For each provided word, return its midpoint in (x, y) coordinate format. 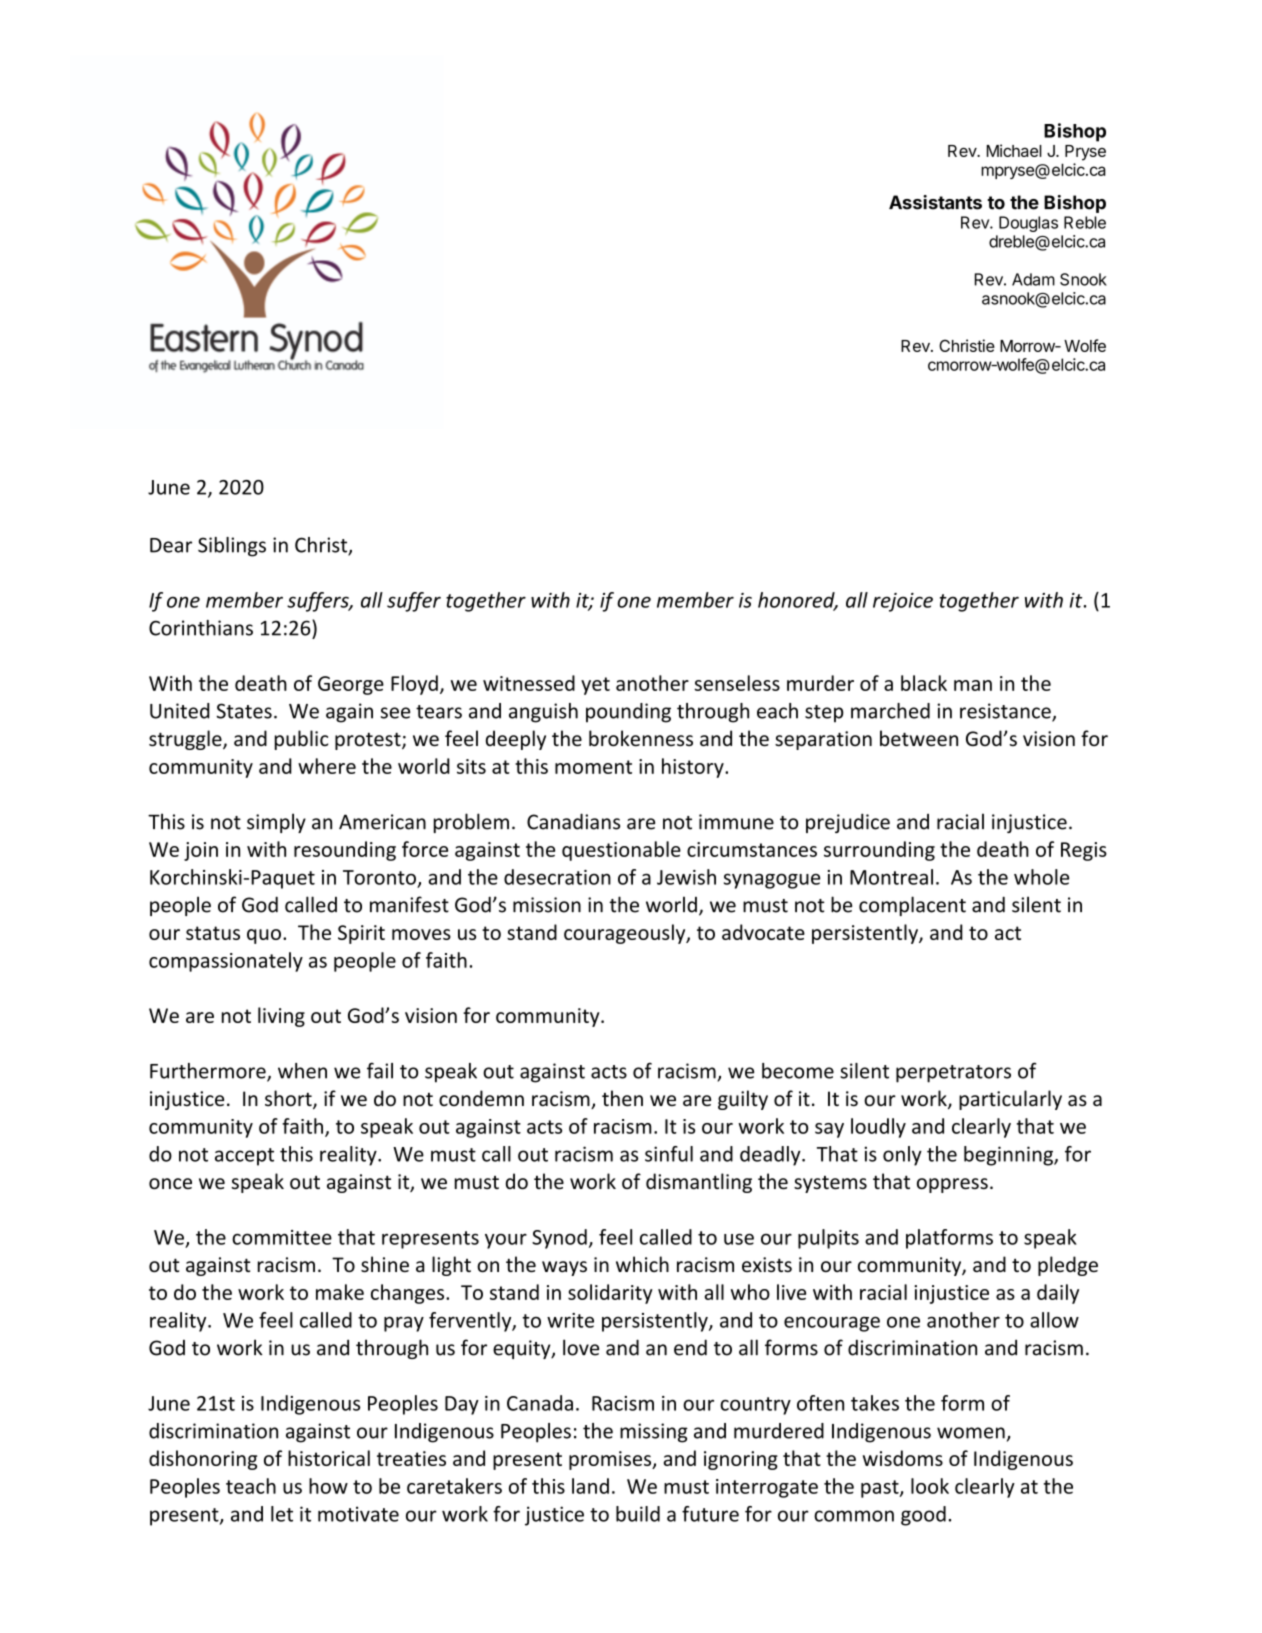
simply (276, 823)
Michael (1014, 150)
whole (1041, 877)
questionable (621, 851)
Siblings (232, 547)
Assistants (935, 202)
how (328, 1486)
